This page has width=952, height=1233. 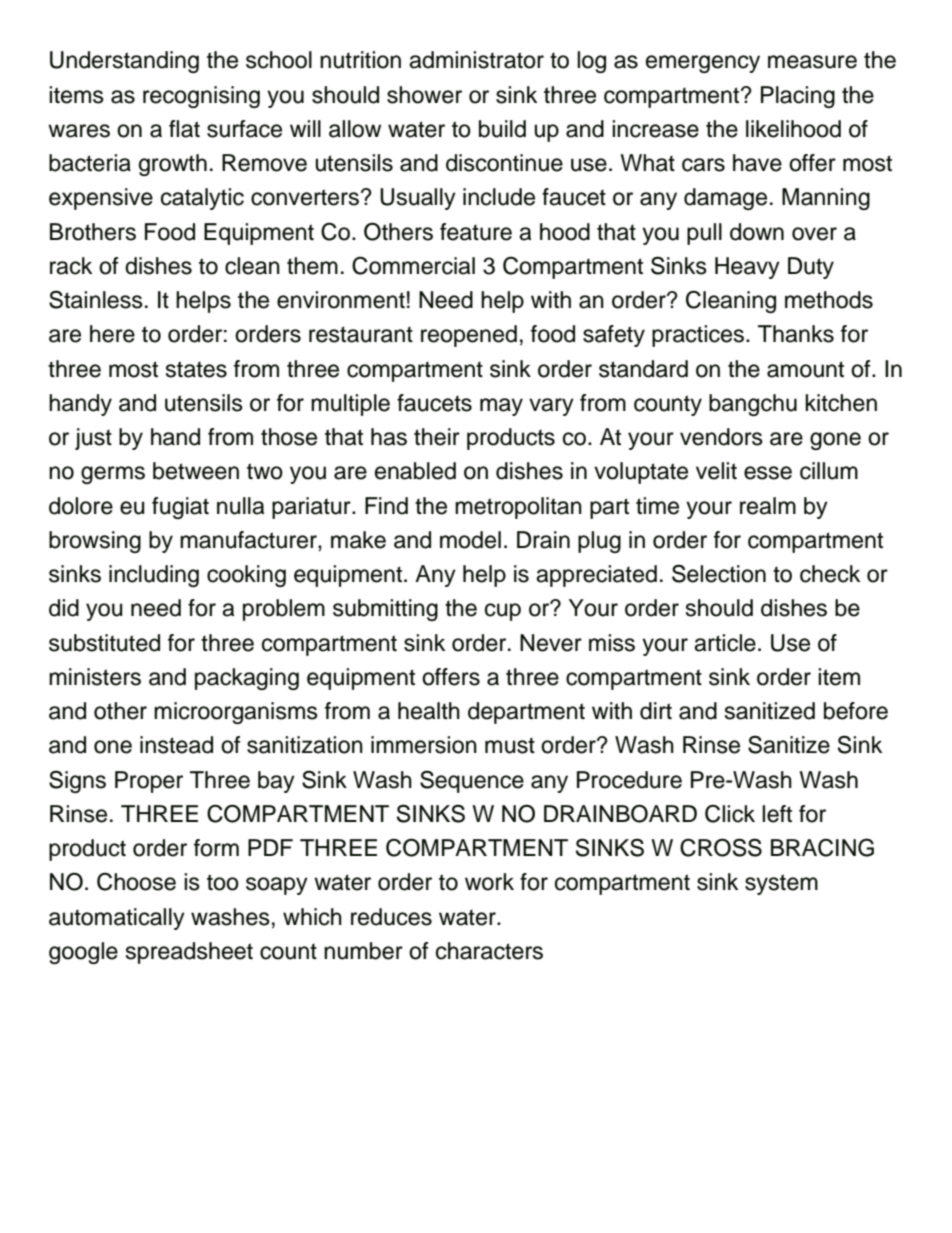 I want to click on system, so click(x=781, y=884).
